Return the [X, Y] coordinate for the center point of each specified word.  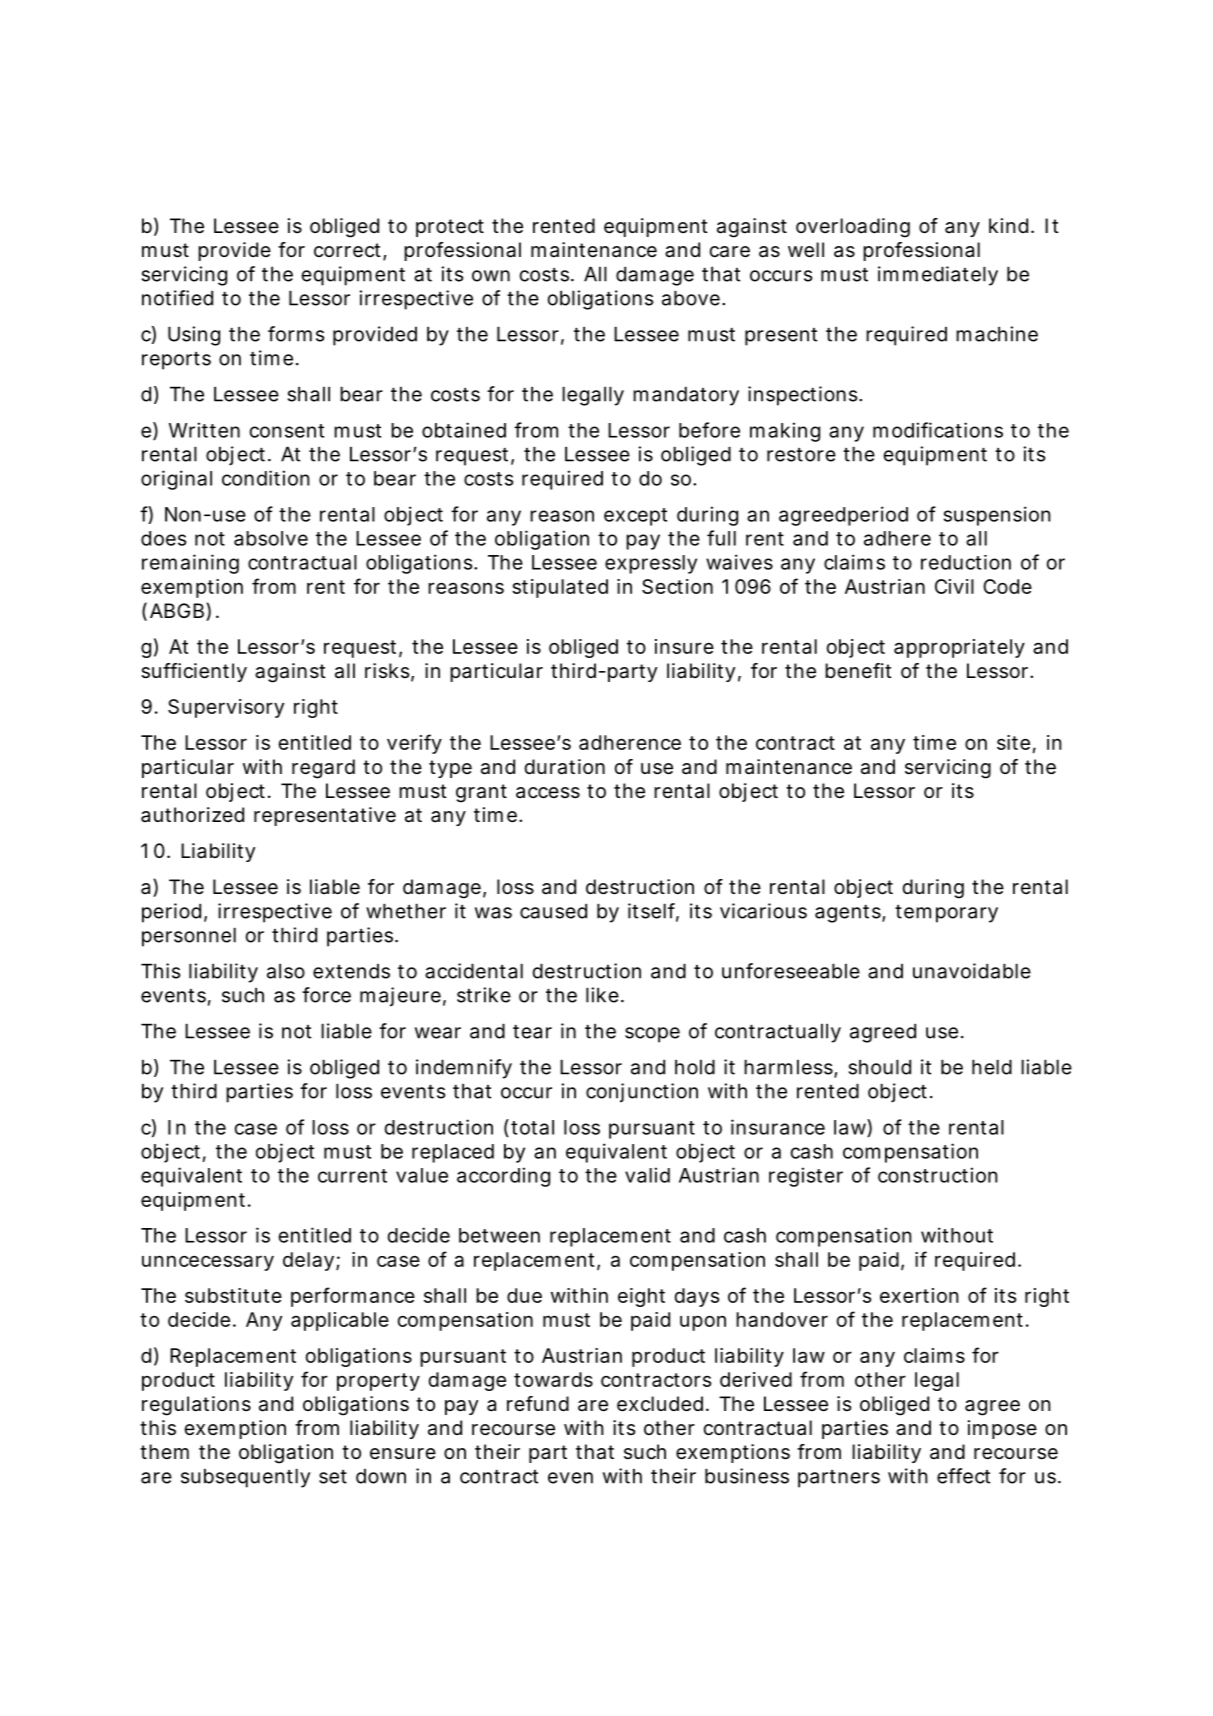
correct [349, 251]
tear [532, 1032]
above [691, 298]
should [880, 1067]
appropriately [959, 648]
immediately [938, 276]
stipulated [560, 588]
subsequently [245, 1478]
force [326, 995]
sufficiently [194, 672]
